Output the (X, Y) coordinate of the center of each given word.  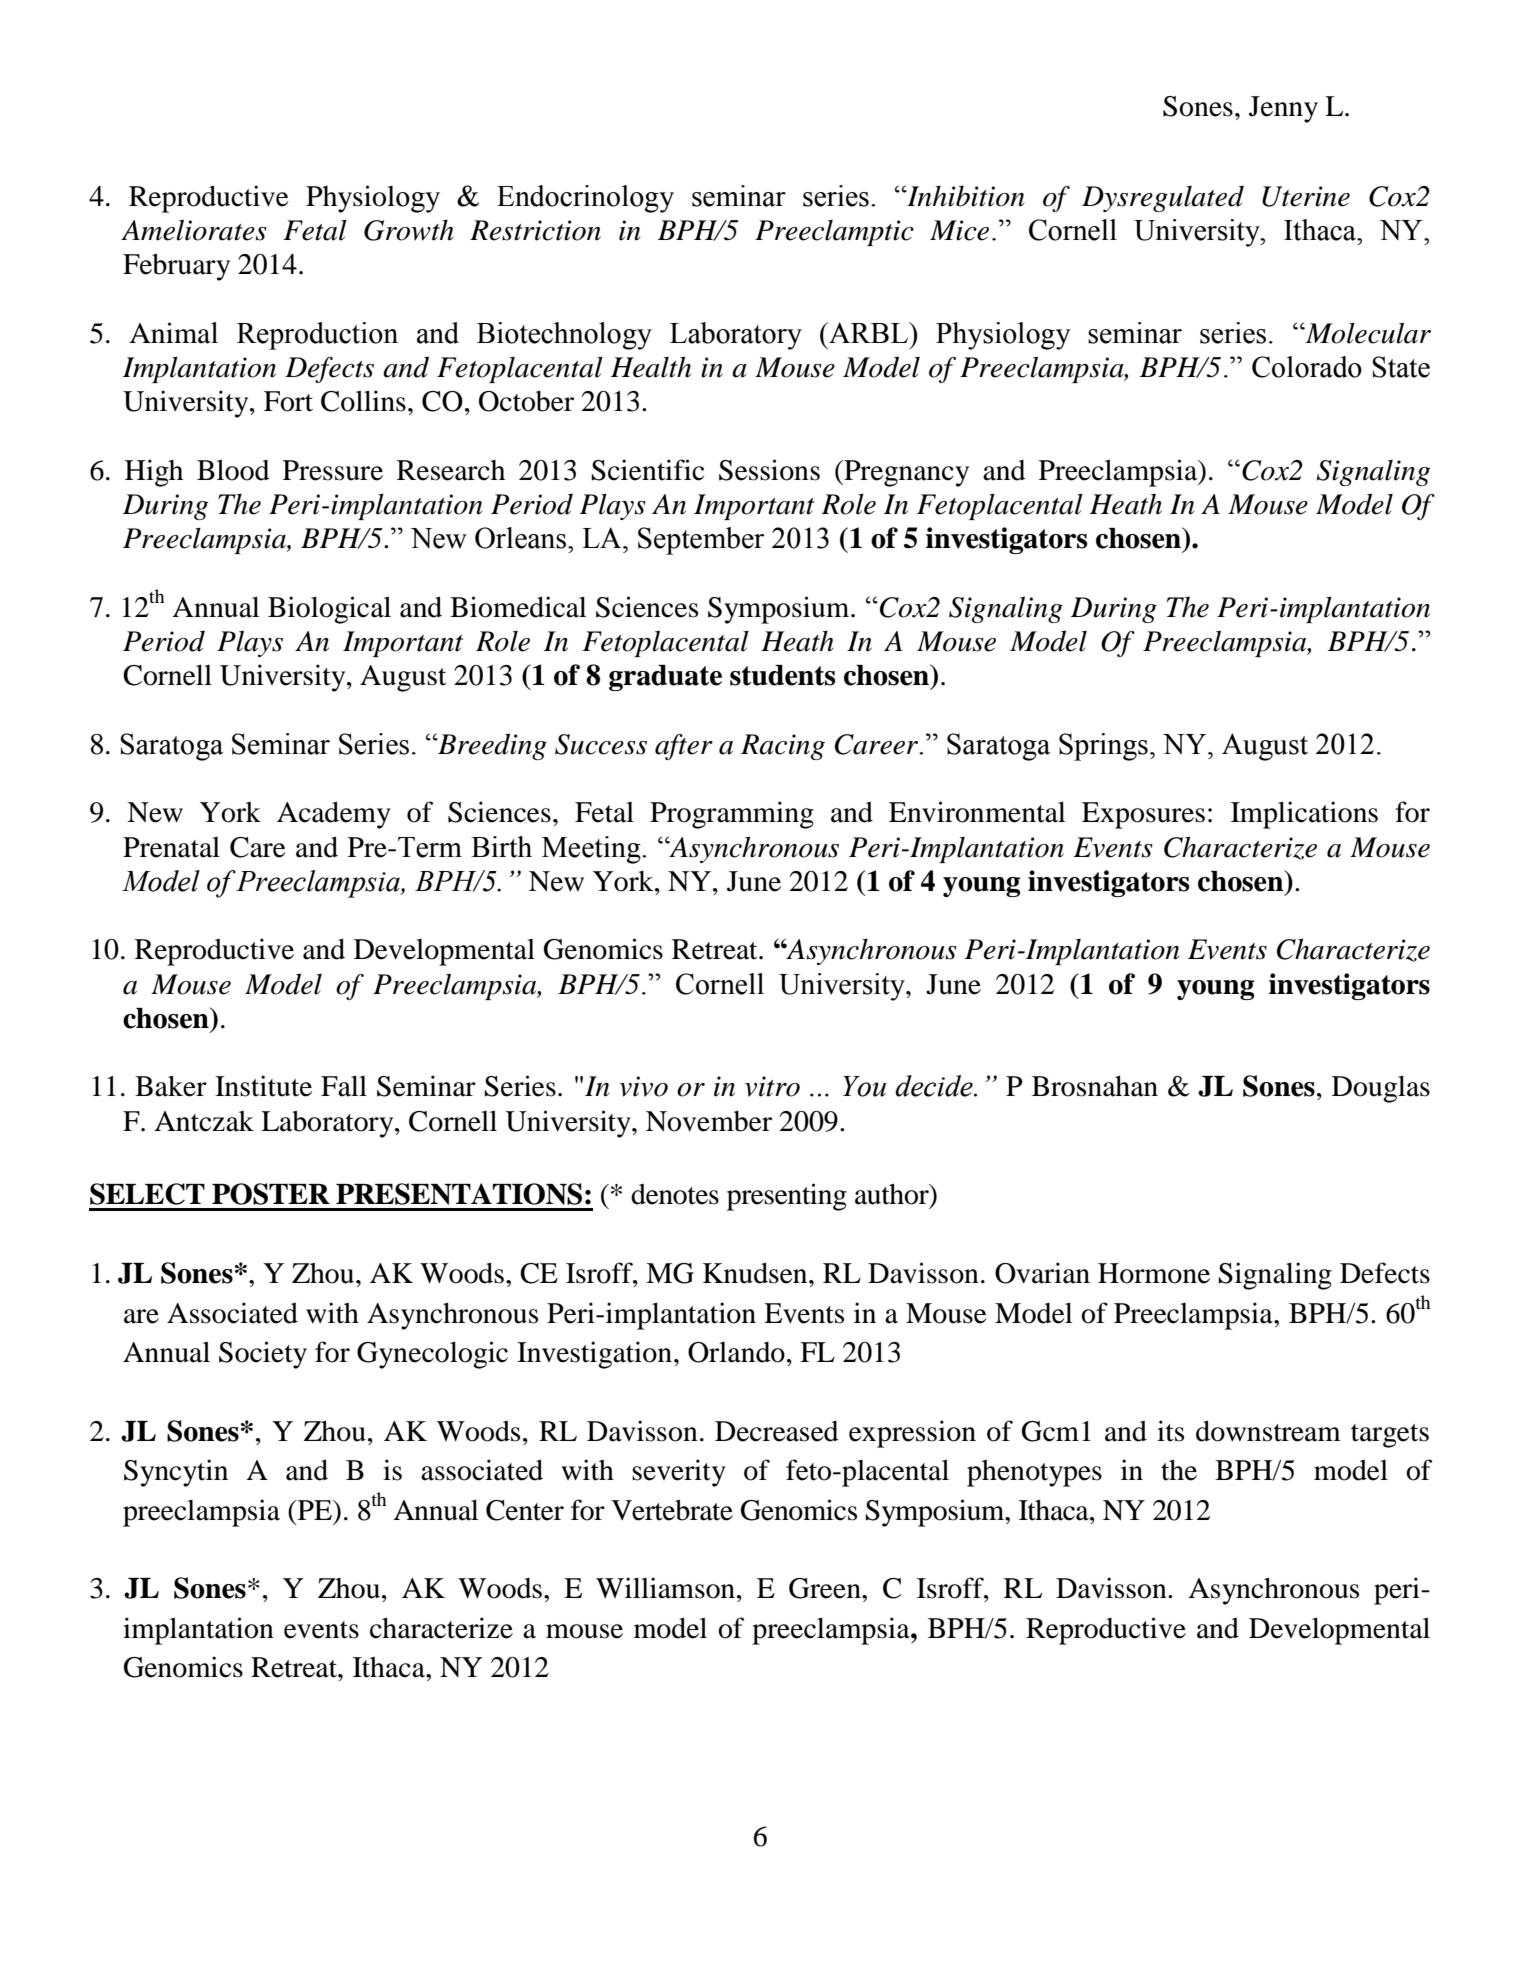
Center (525, 1510)
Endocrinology (585, 199)
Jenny (1283, 109)
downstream (1268, 1431)
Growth (409, 230)
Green (826, 1588)
